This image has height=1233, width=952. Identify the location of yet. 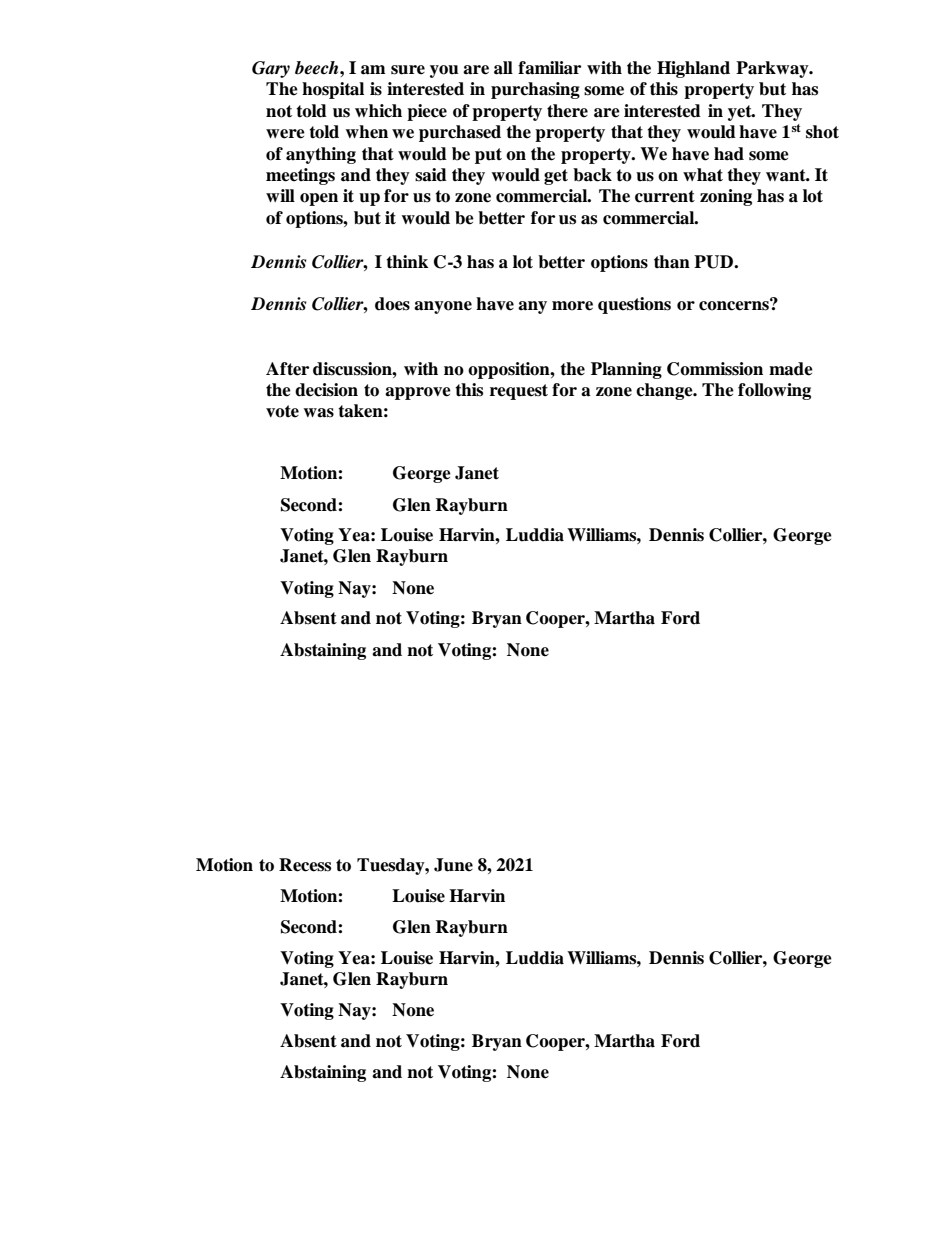
(741, 113).
